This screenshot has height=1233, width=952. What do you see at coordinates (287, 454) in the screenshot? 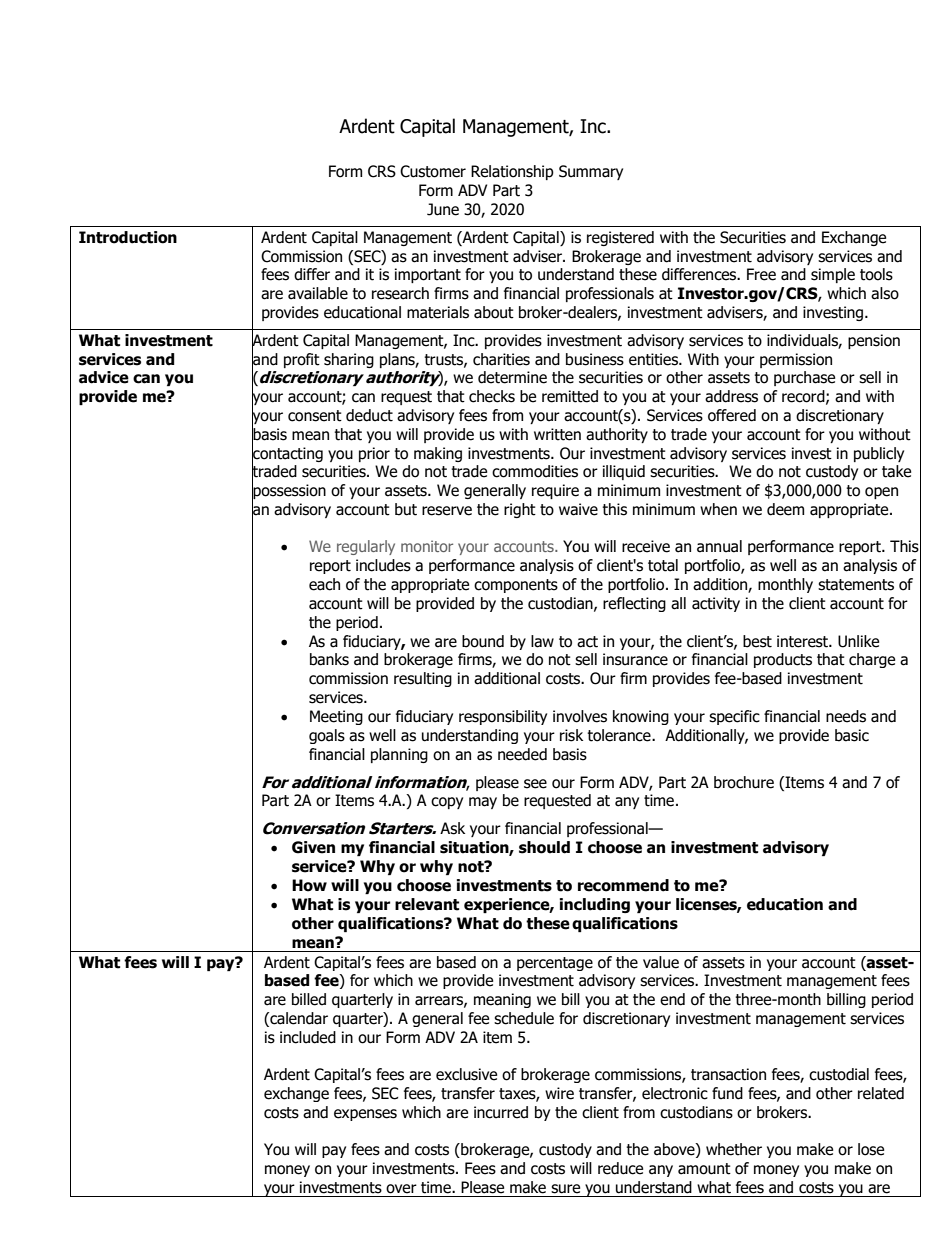
I see `contacting` at bounding box center [287, 454].
